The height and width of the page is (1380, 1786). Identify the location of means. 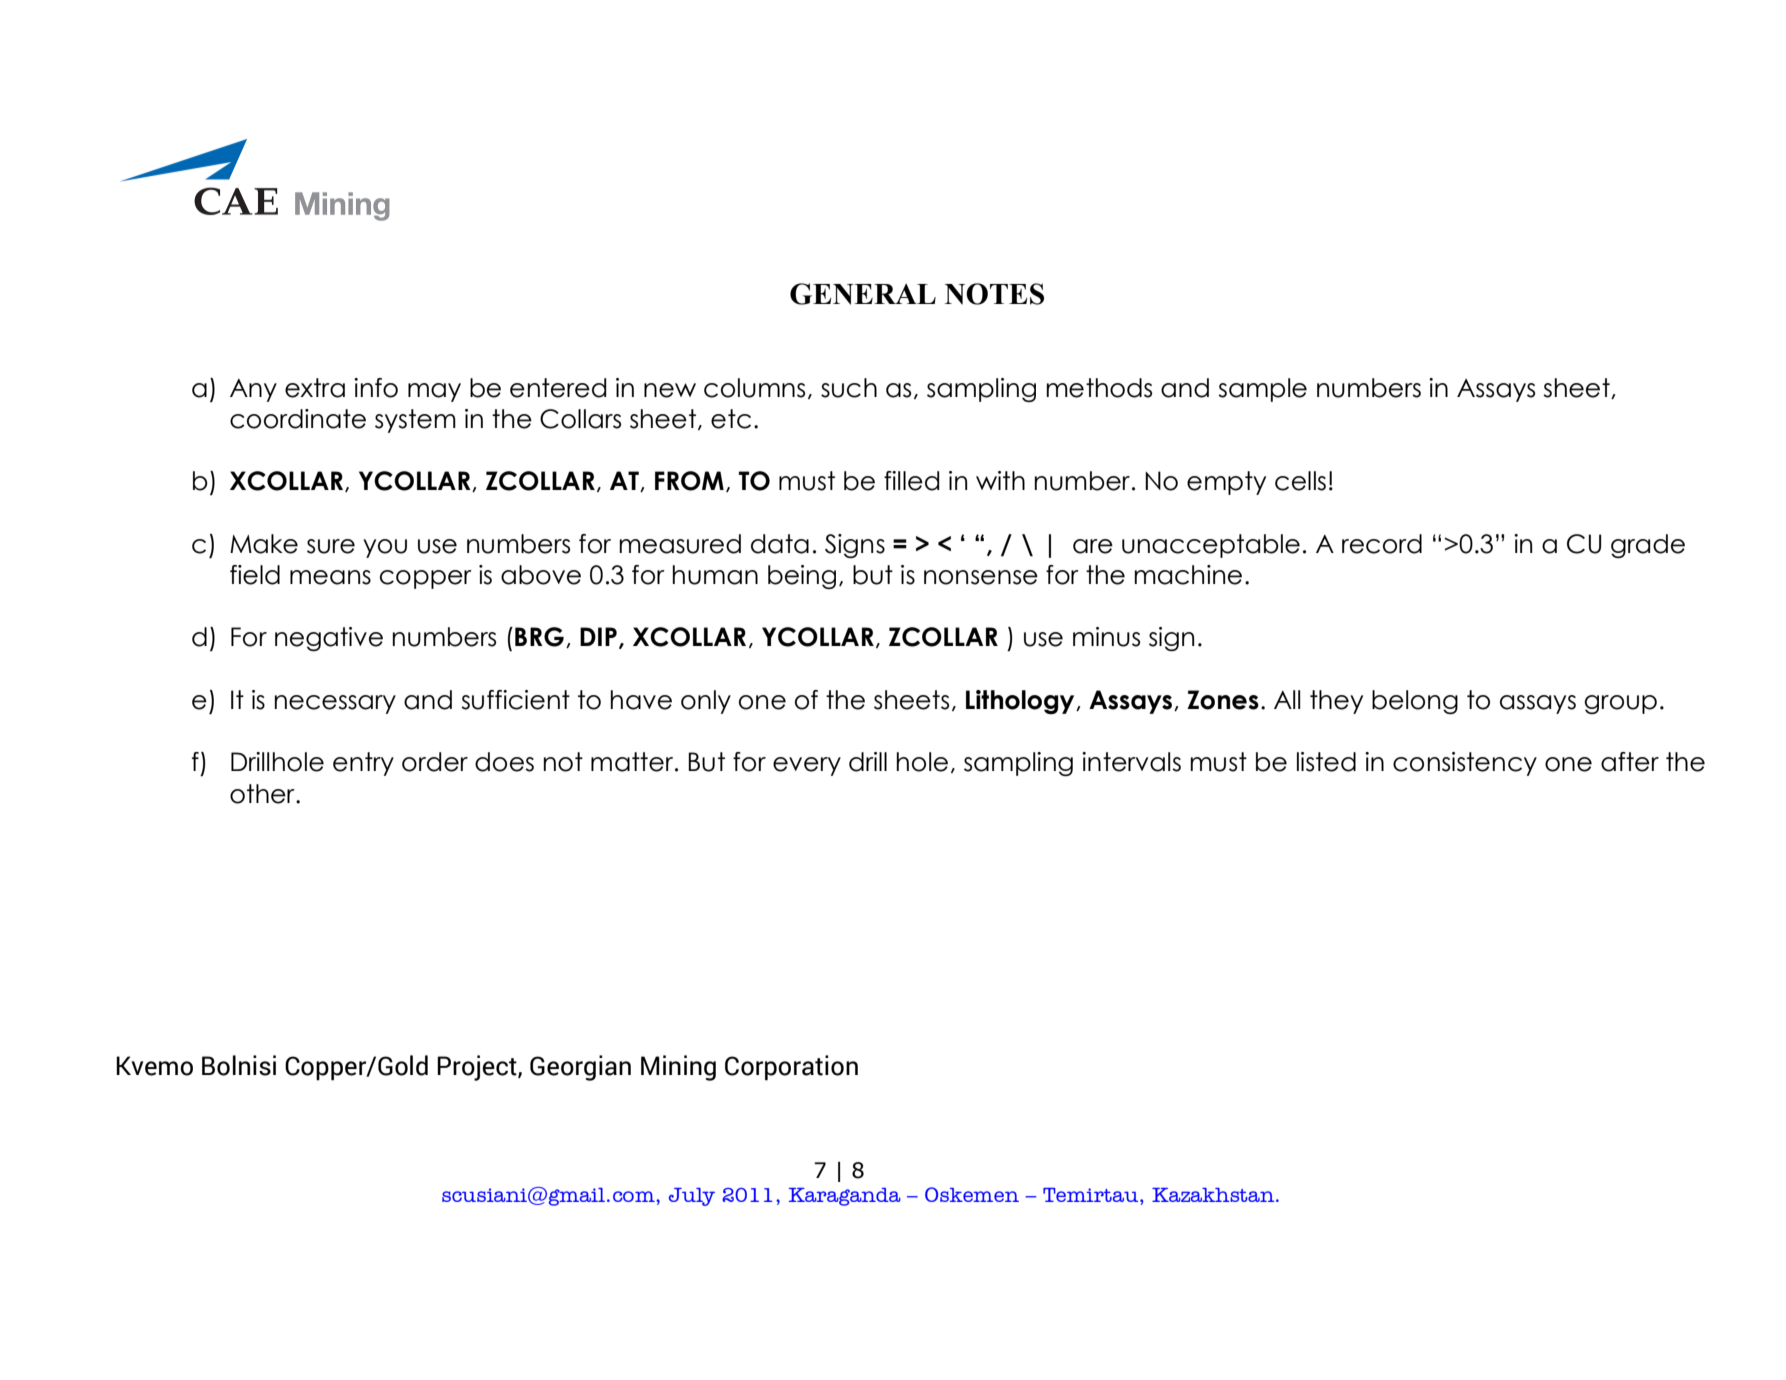
(330, 577).
